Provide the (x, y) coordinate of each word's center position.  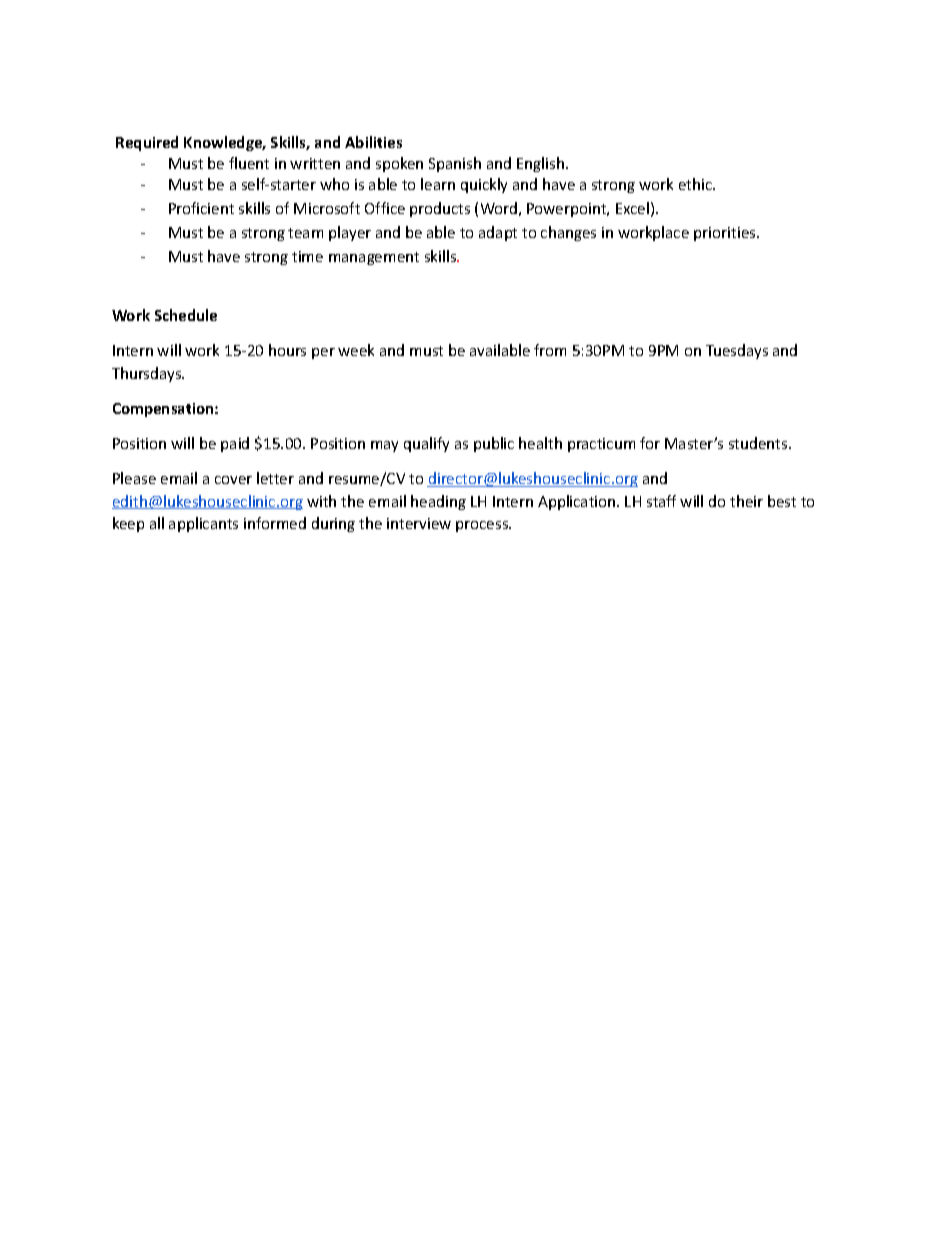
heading (438, 502)
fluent (249, 163)
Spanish (455, 164)
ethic (696, 184)
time (307, 256)
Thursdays (148, 374)
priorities (726, 234)
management (374, 258)
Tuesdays (737, 351)
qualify (426, 444)
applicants (203, 524)
